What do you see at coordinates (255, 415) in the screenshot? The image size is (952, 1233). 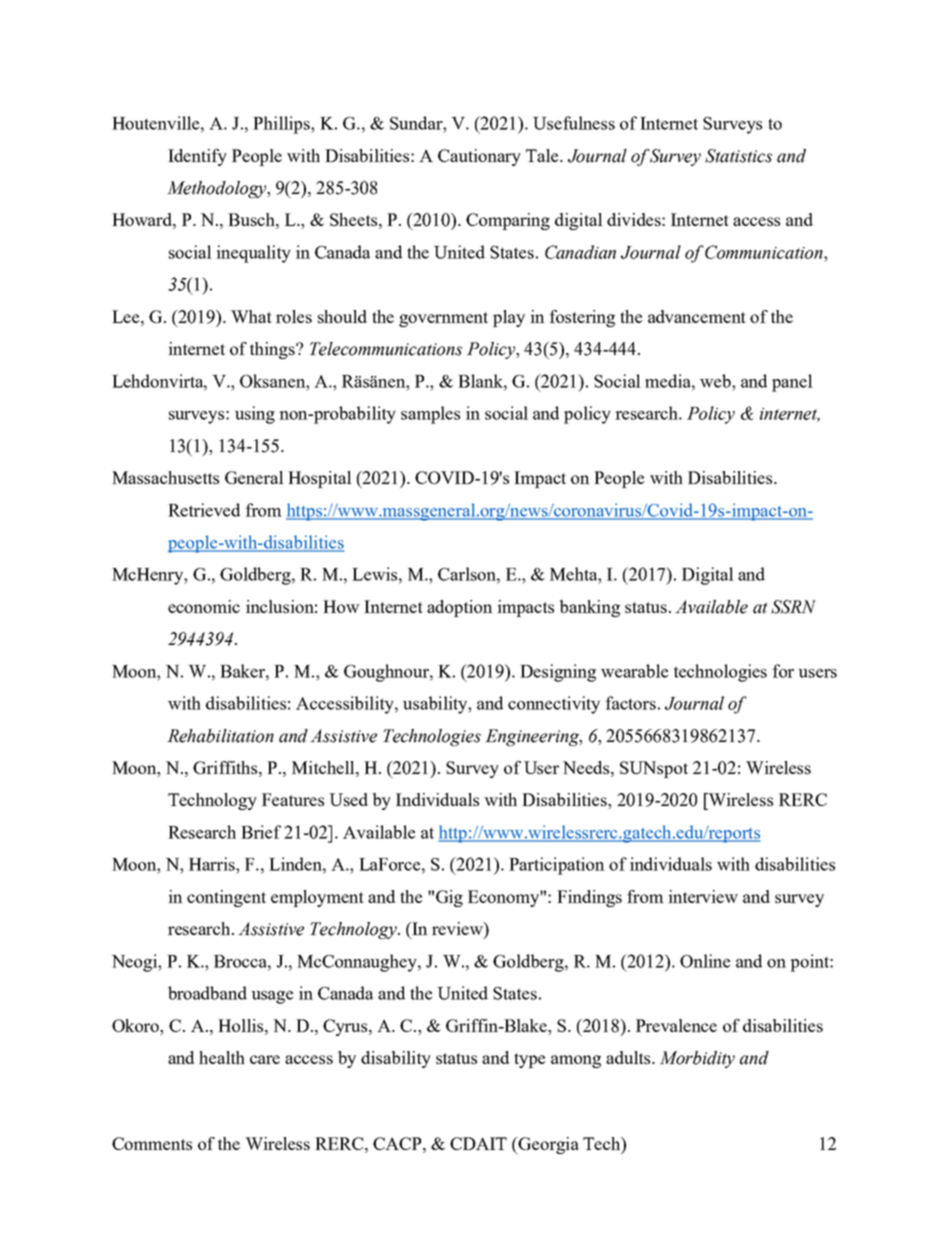 I see `using` at bounding box center [255, 415].
